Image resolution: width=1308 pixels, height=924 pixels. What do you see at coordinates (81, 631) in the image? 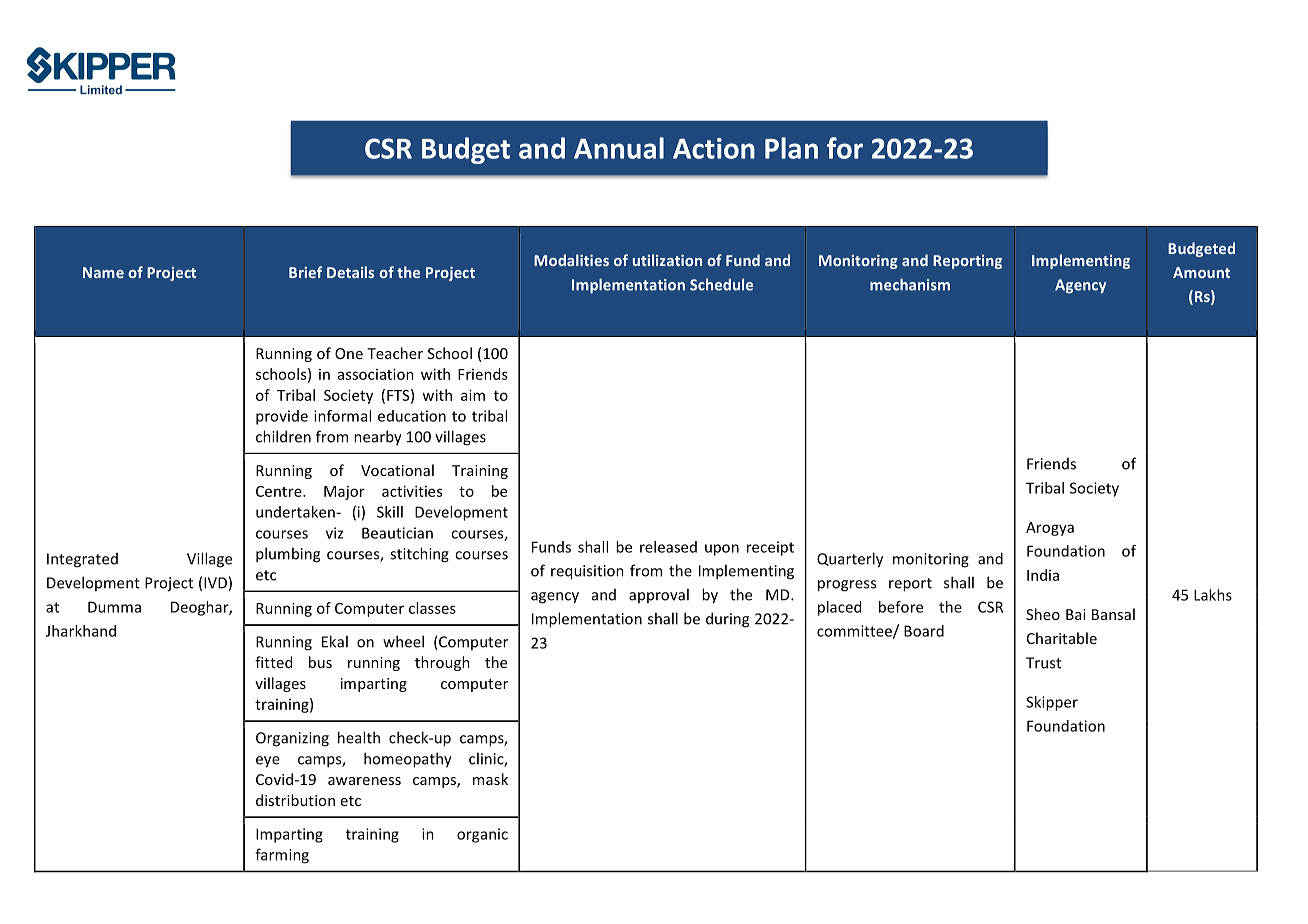
I see `Jharkhand` at bounding box center [81, 631].
